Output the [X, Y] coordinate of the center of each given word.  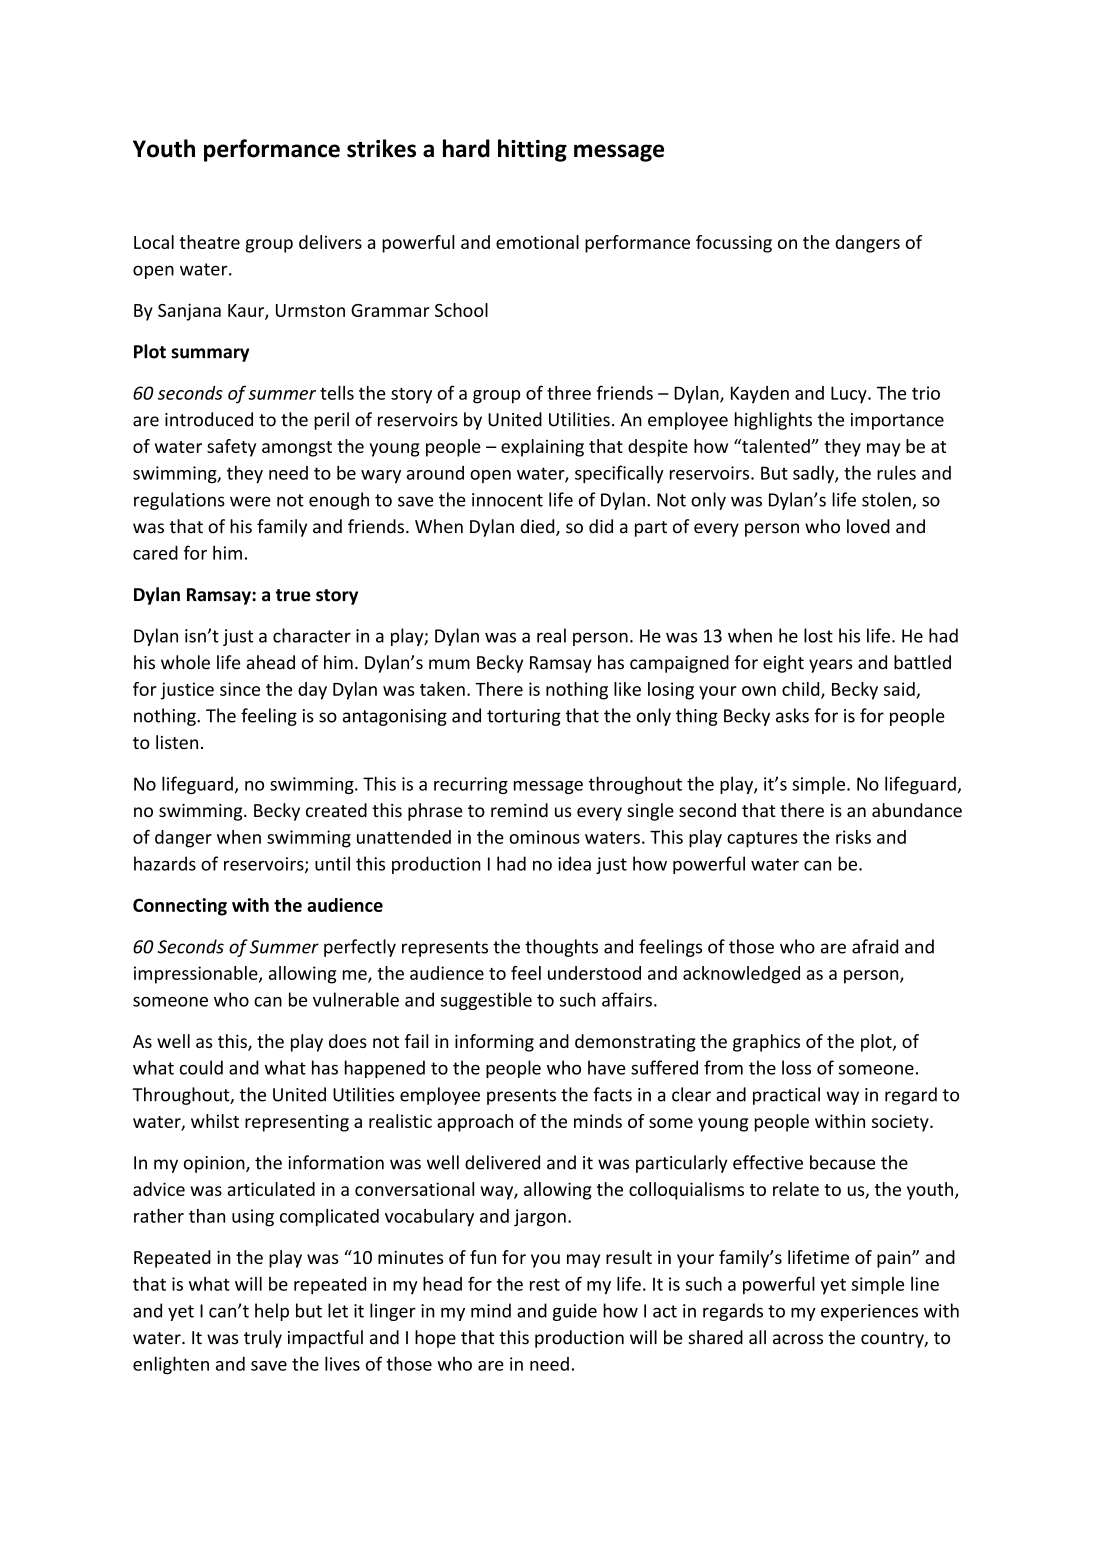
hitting [532, 150]
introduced [209, 419]
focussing [734, 244]
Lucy [850, 394]
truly [263, 1339]
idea [574, 863]
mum [449, 664]
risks [853, 837]
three [569, 393]
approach [475, 1123]
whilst [215, 1121]
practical [786, 1096]
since [240, 689]
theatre [209, 242]
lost [818, 635]
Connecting [180, 907]
